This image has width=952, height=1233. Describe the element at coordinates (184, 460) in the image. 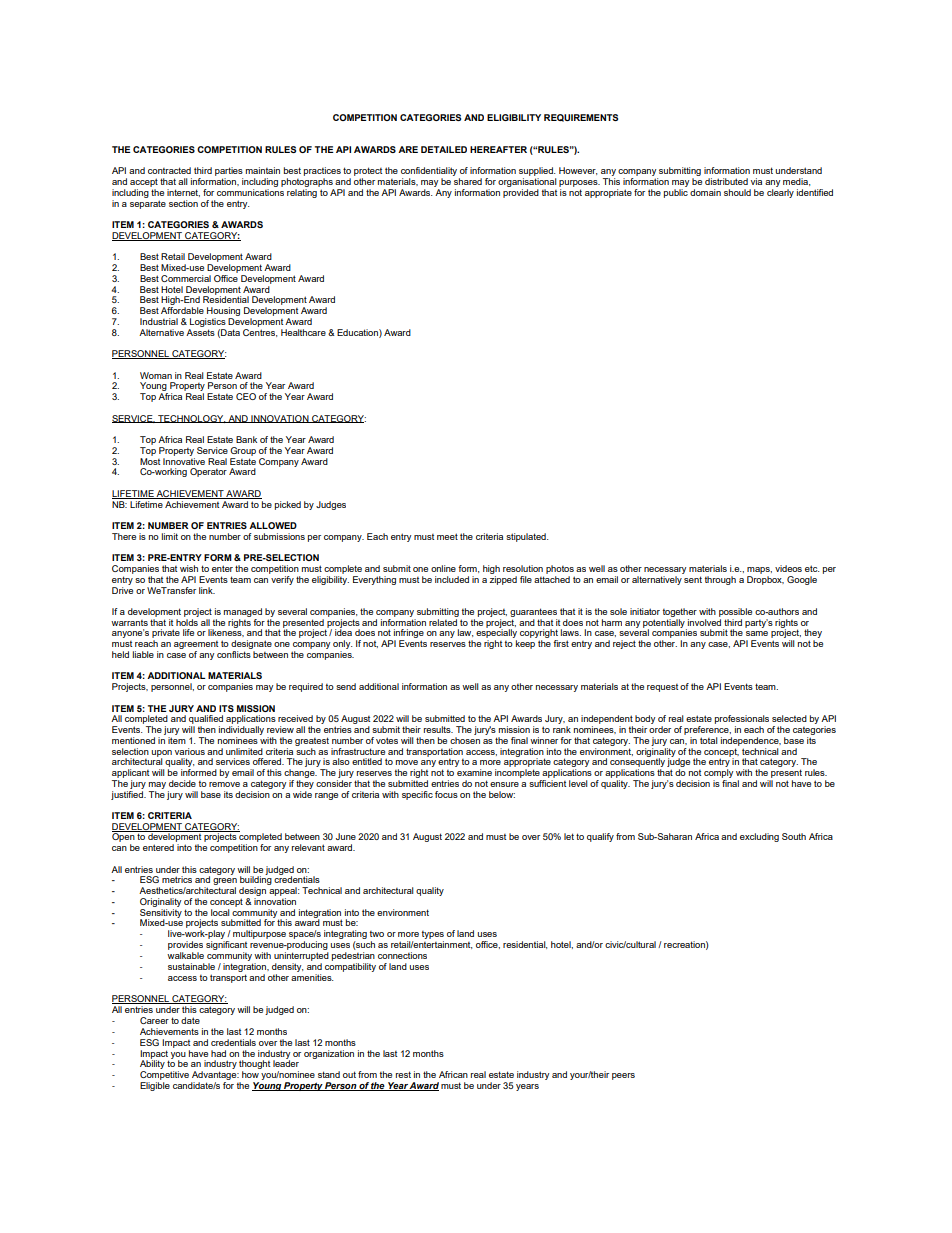

I see `Innovative` at that location.
